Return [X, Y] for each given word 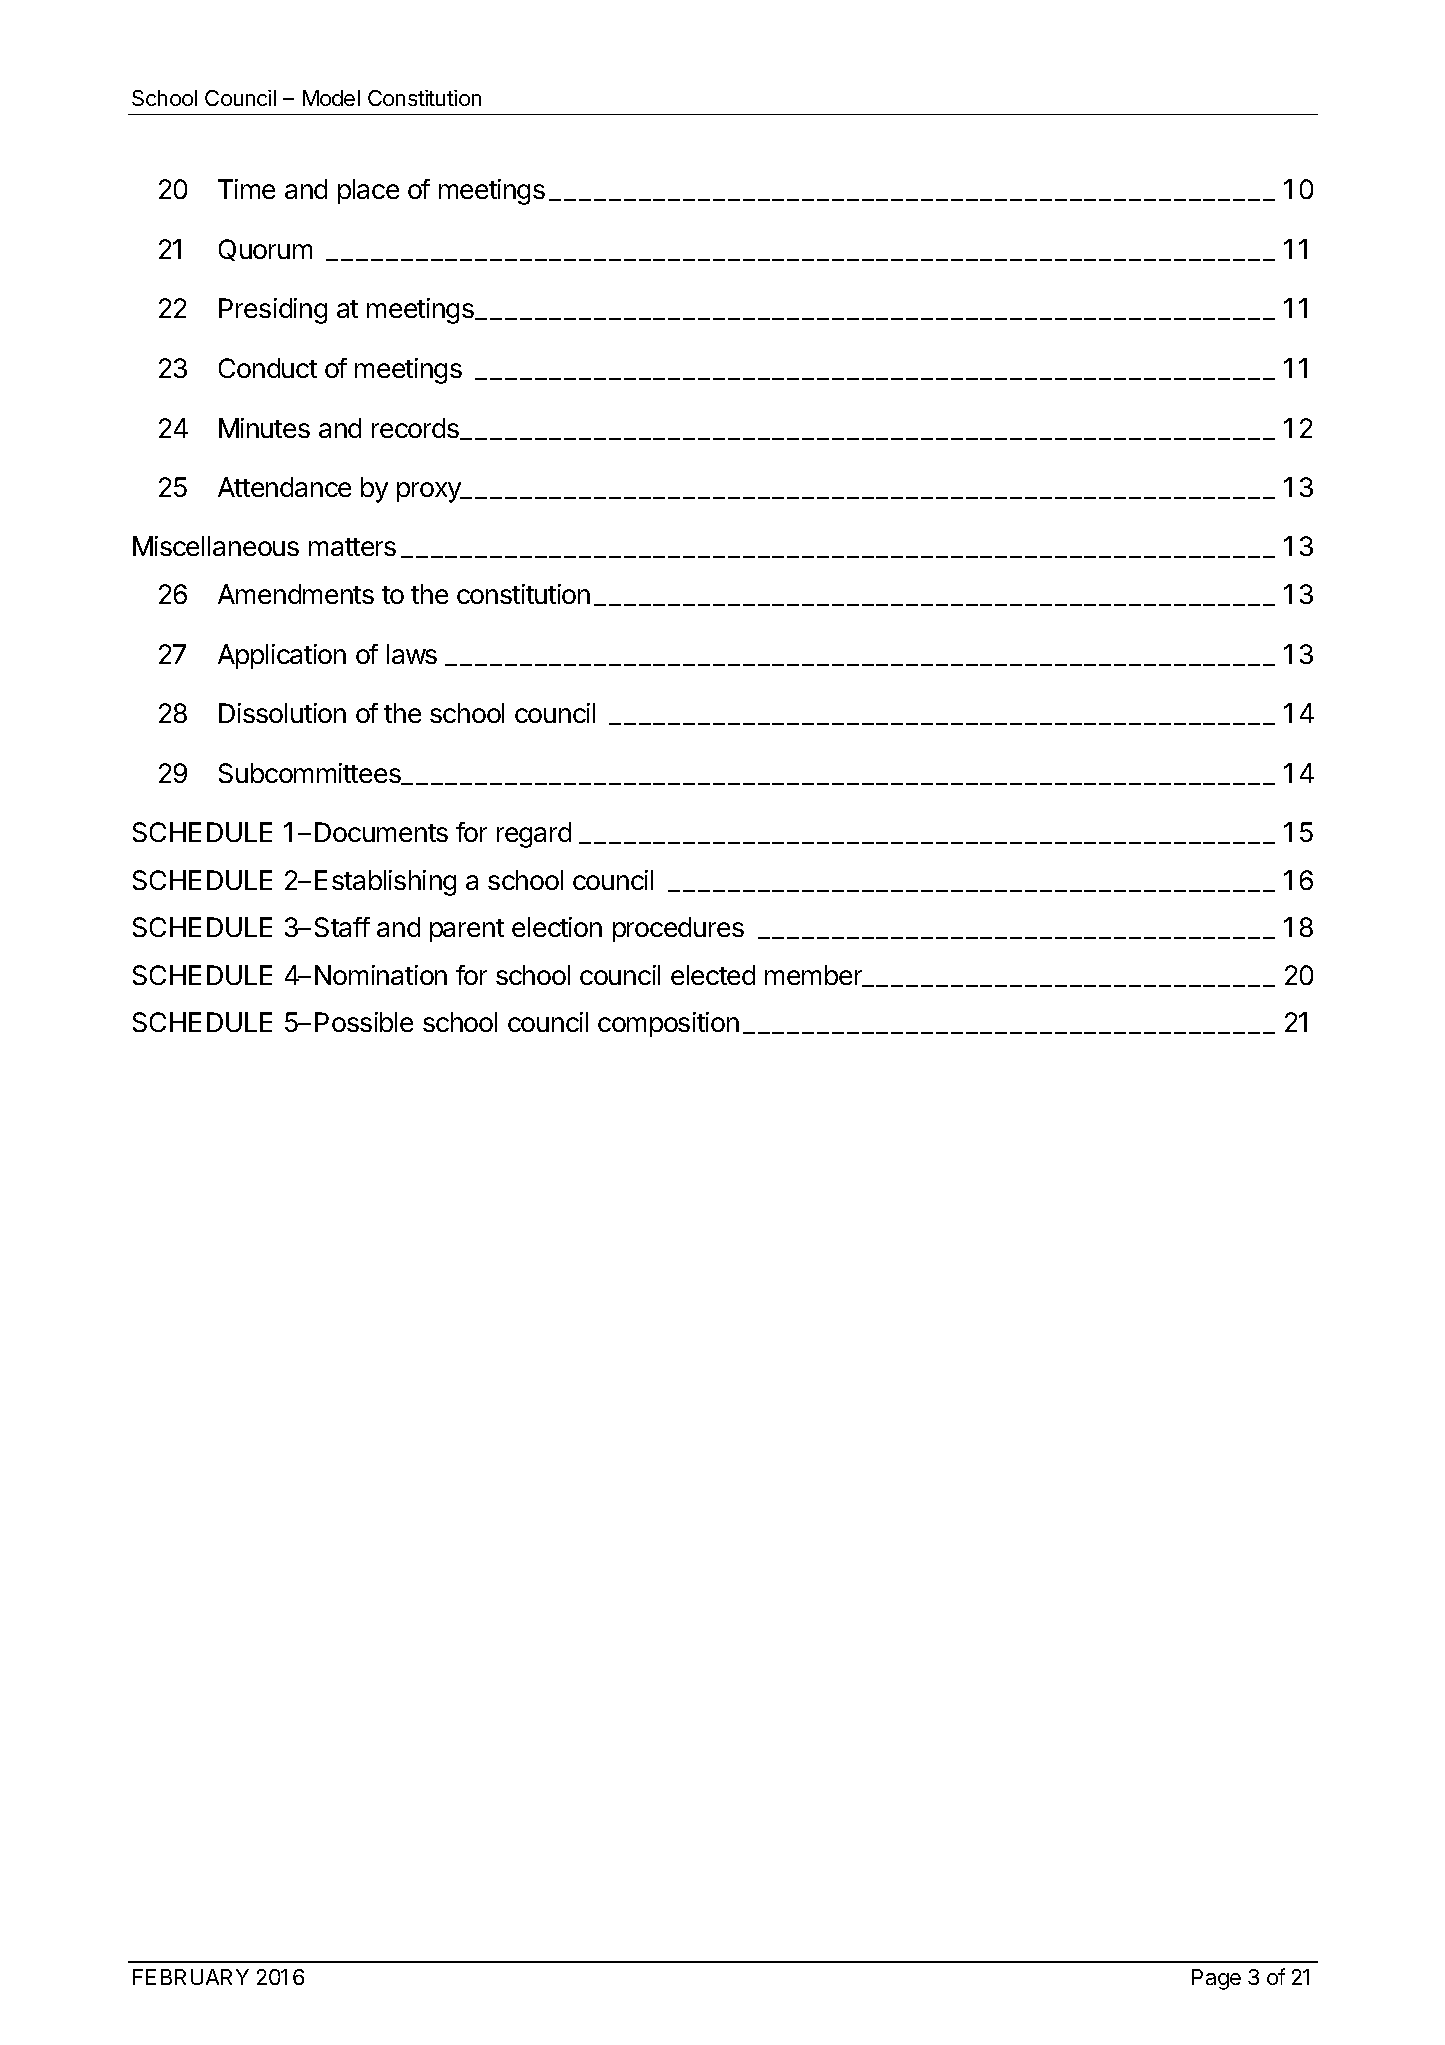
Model [331, 98]
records [416, 429]
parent [467, 930]
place [368, 191]
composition [668, 1024]
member [814, 976]
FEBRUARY [191, 1977]
